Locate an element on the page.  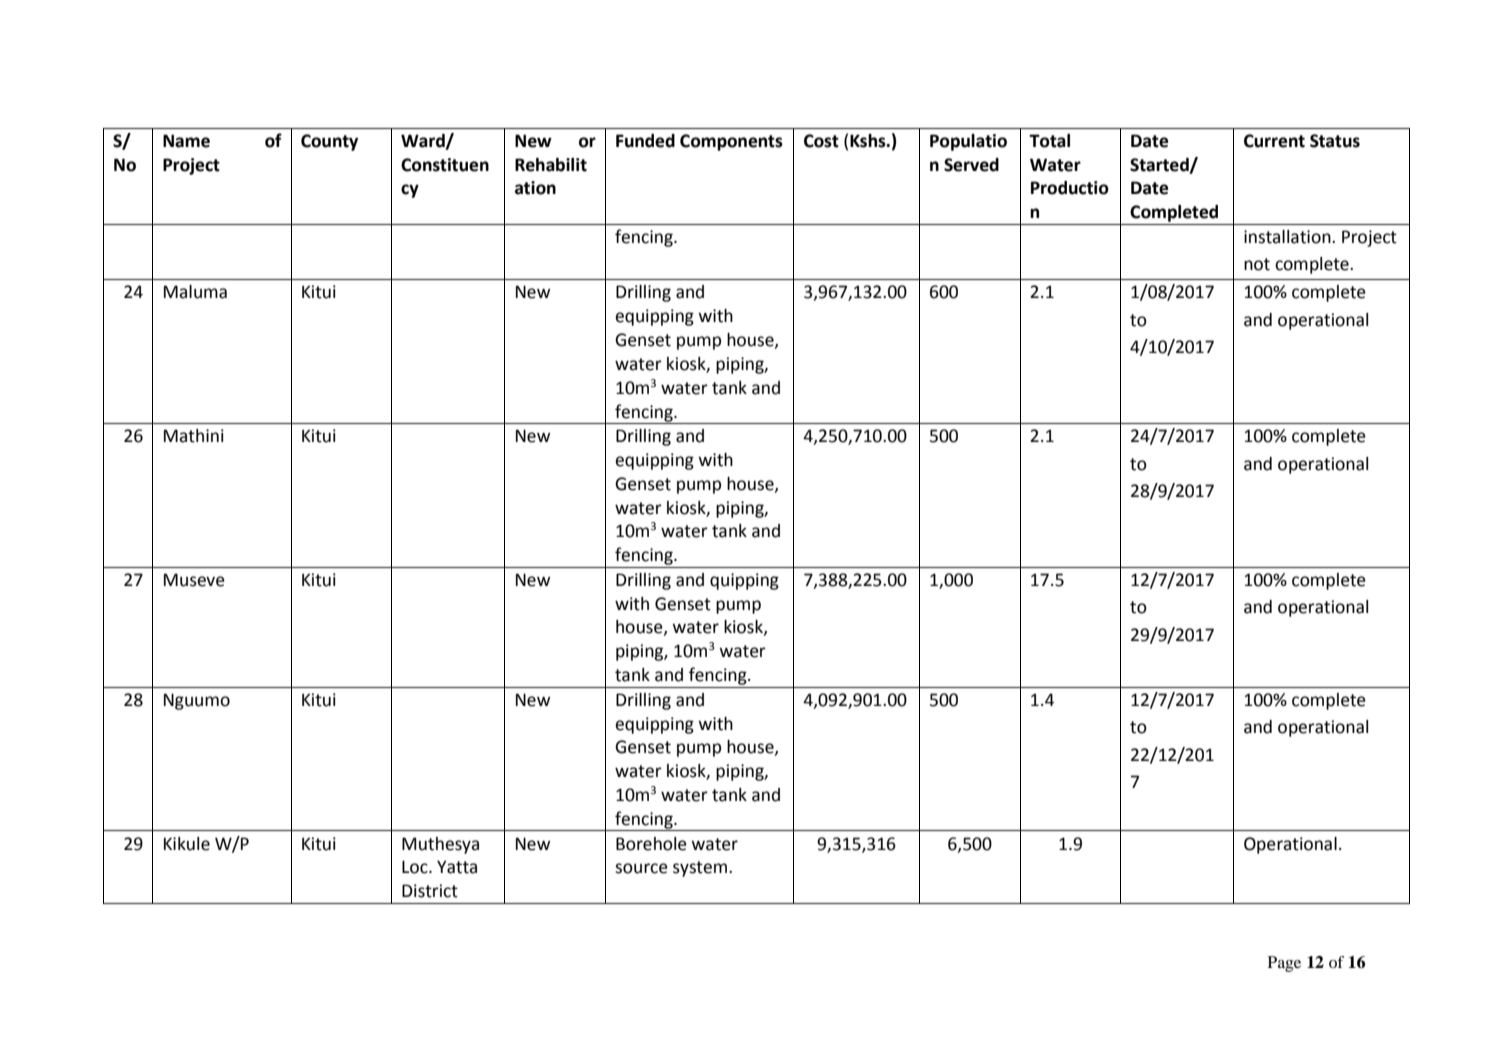
system is located at coordinates (700, 869).
